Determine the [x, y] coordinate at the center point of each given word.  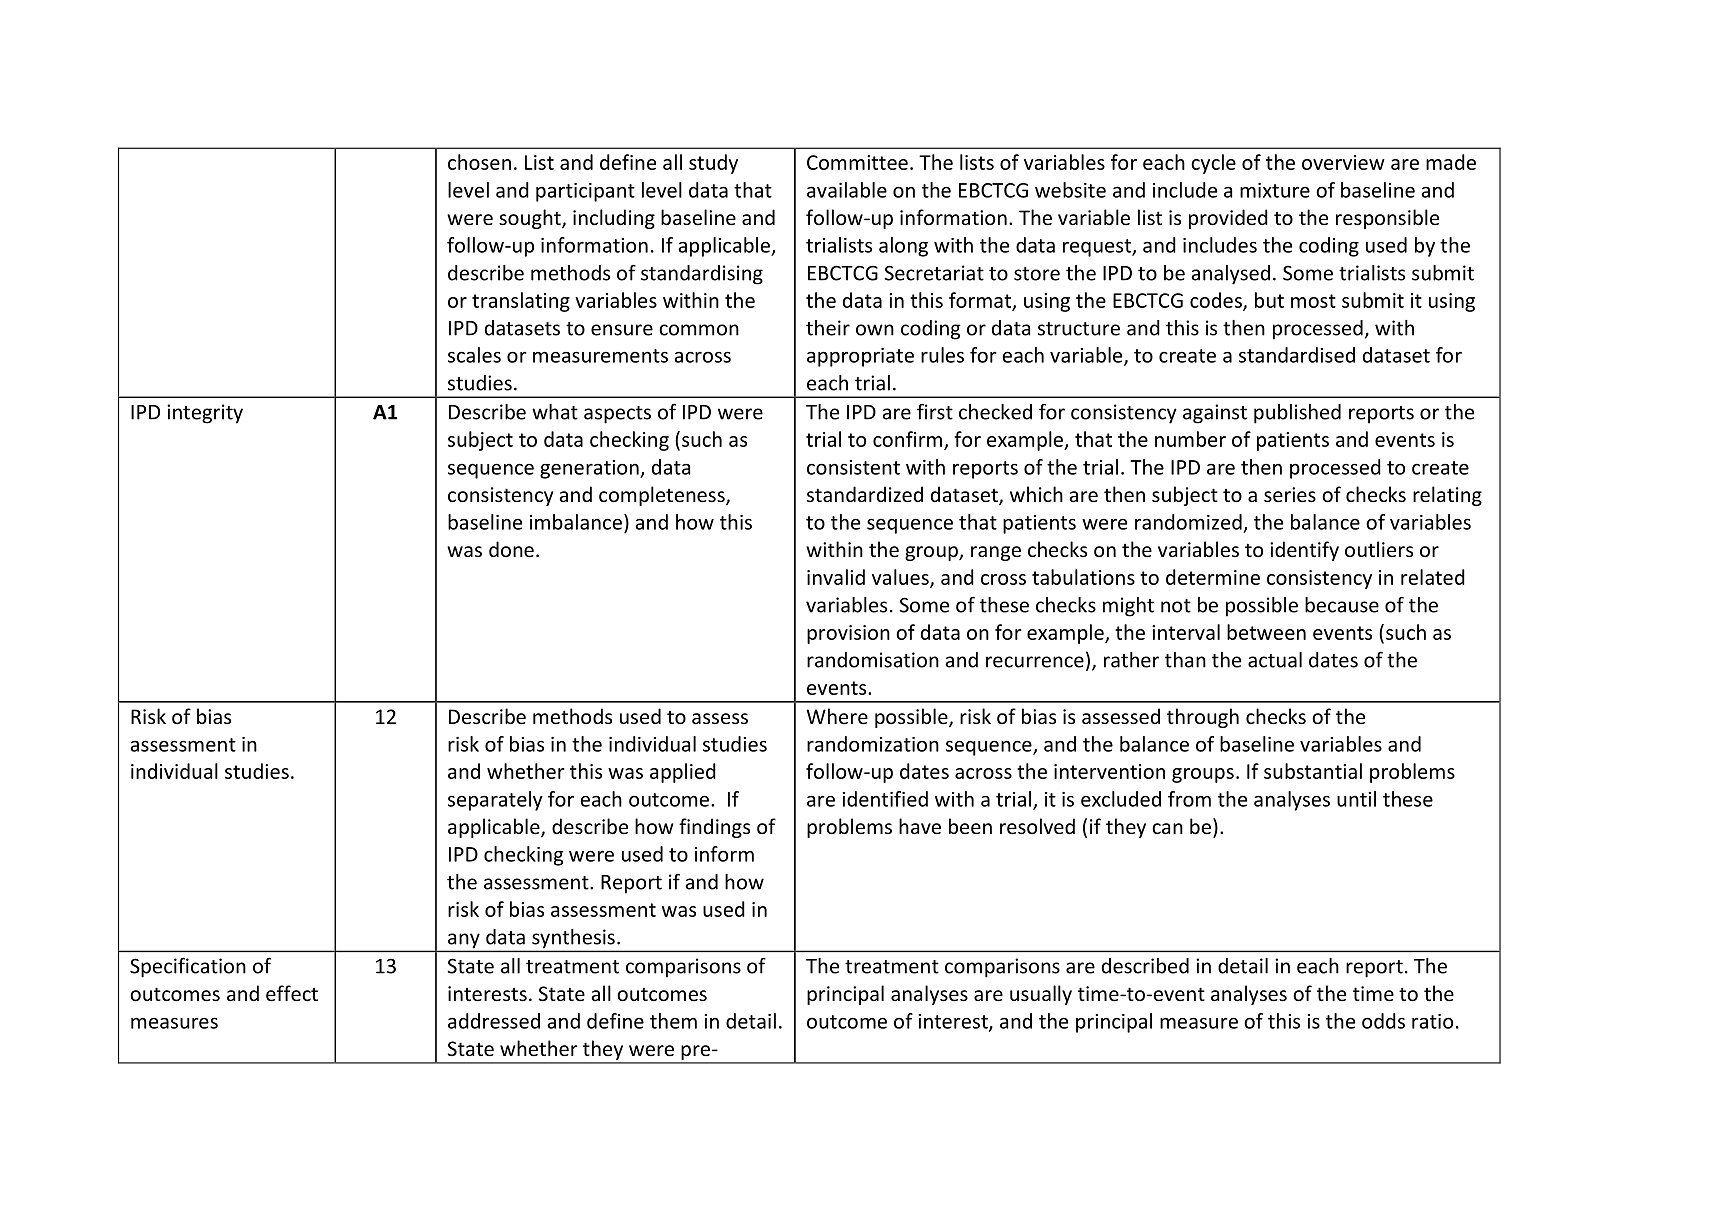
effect [292, 993]
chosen [479, 162]
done [511, 549]
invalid [836, 577]
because [1342, 605]
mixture [1275, 190]
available [847, 190]
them [673, 1021]
